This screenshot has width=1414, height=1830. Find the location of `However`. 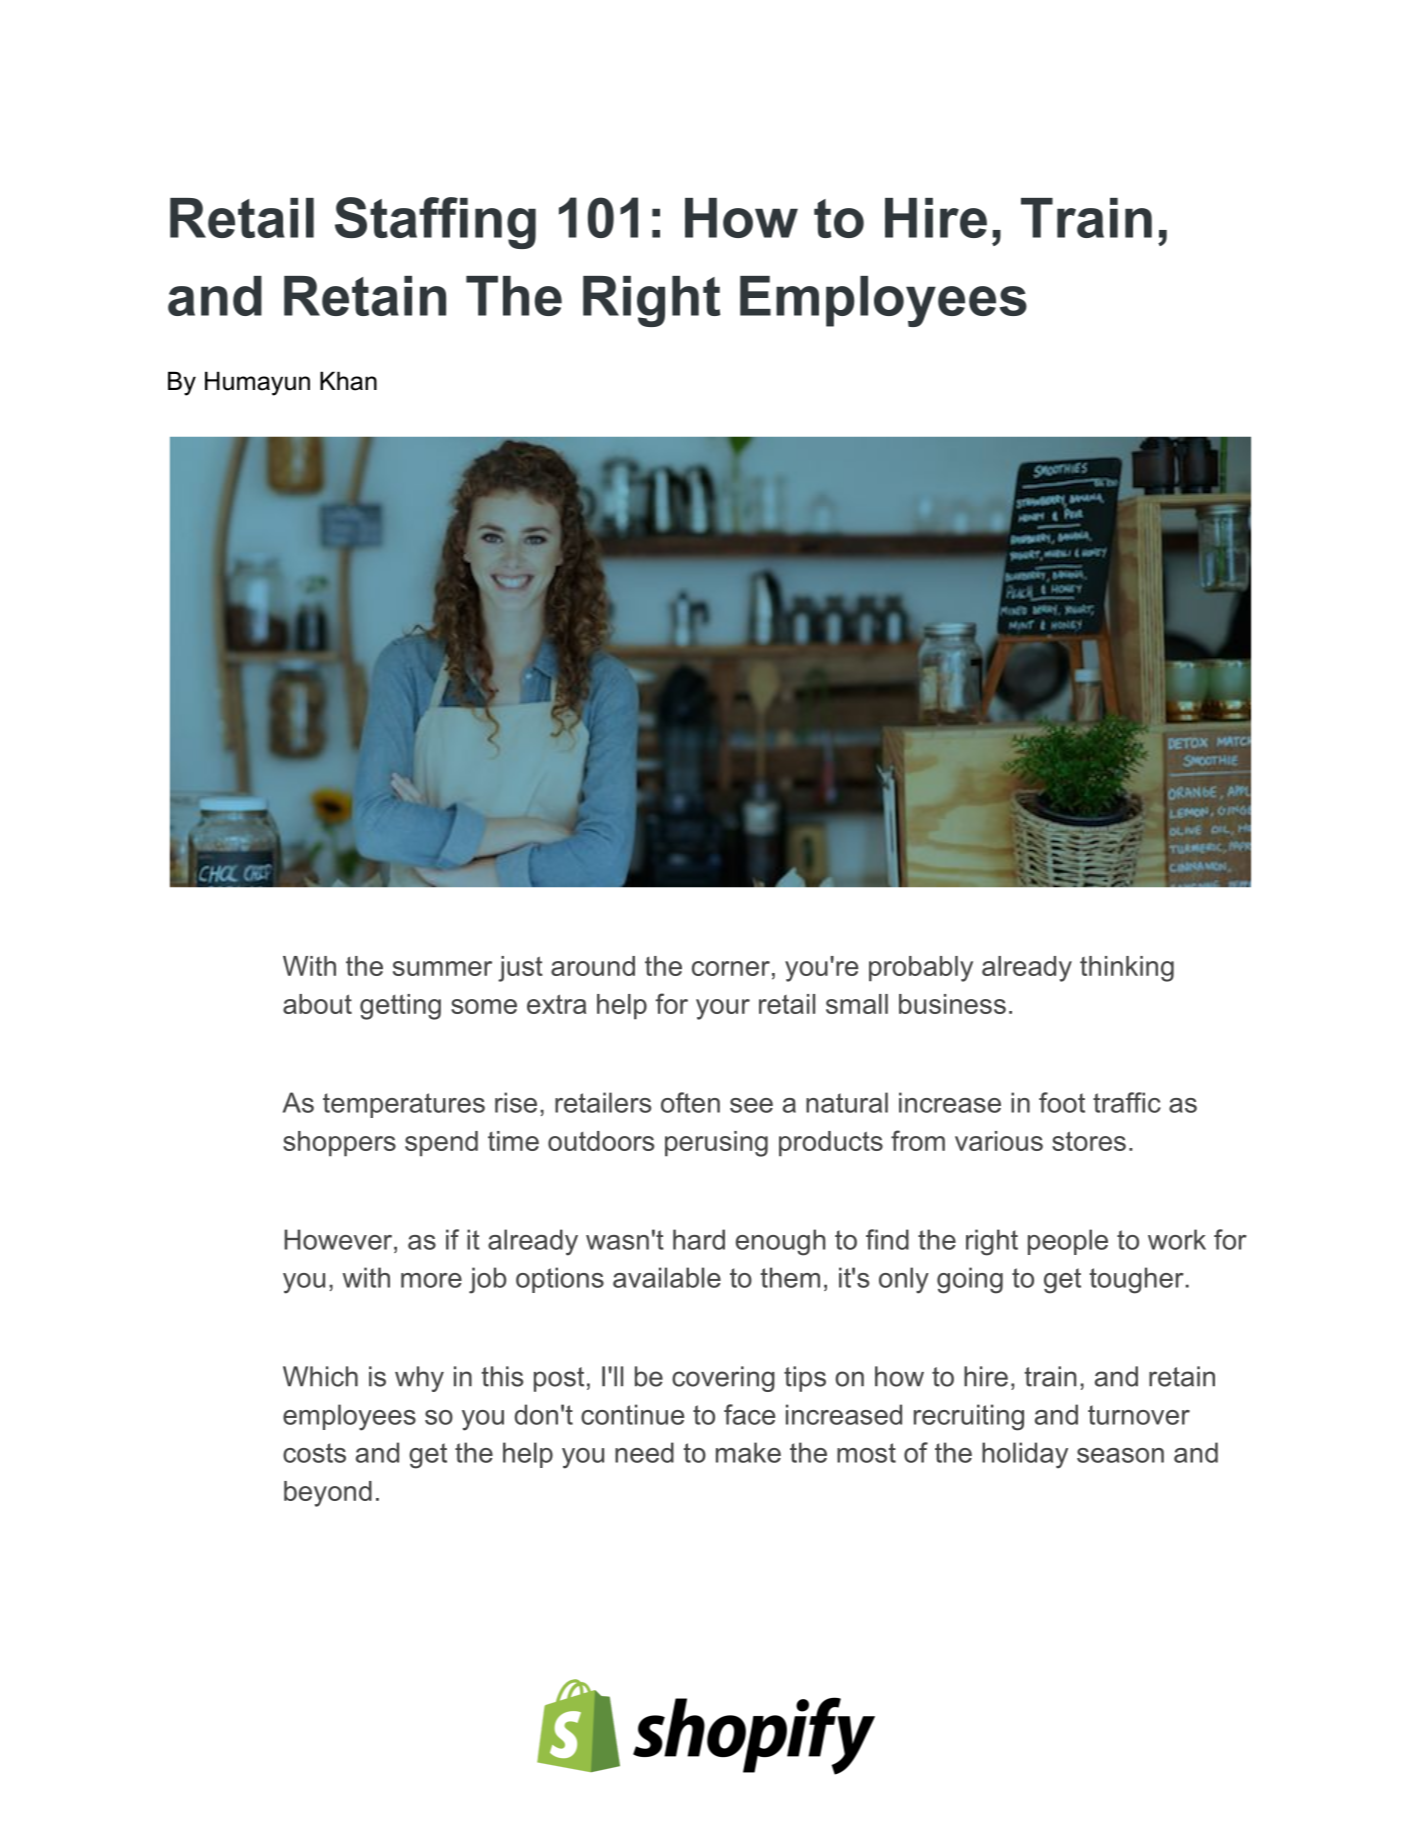

However is located at coordinates (339, 1239).
